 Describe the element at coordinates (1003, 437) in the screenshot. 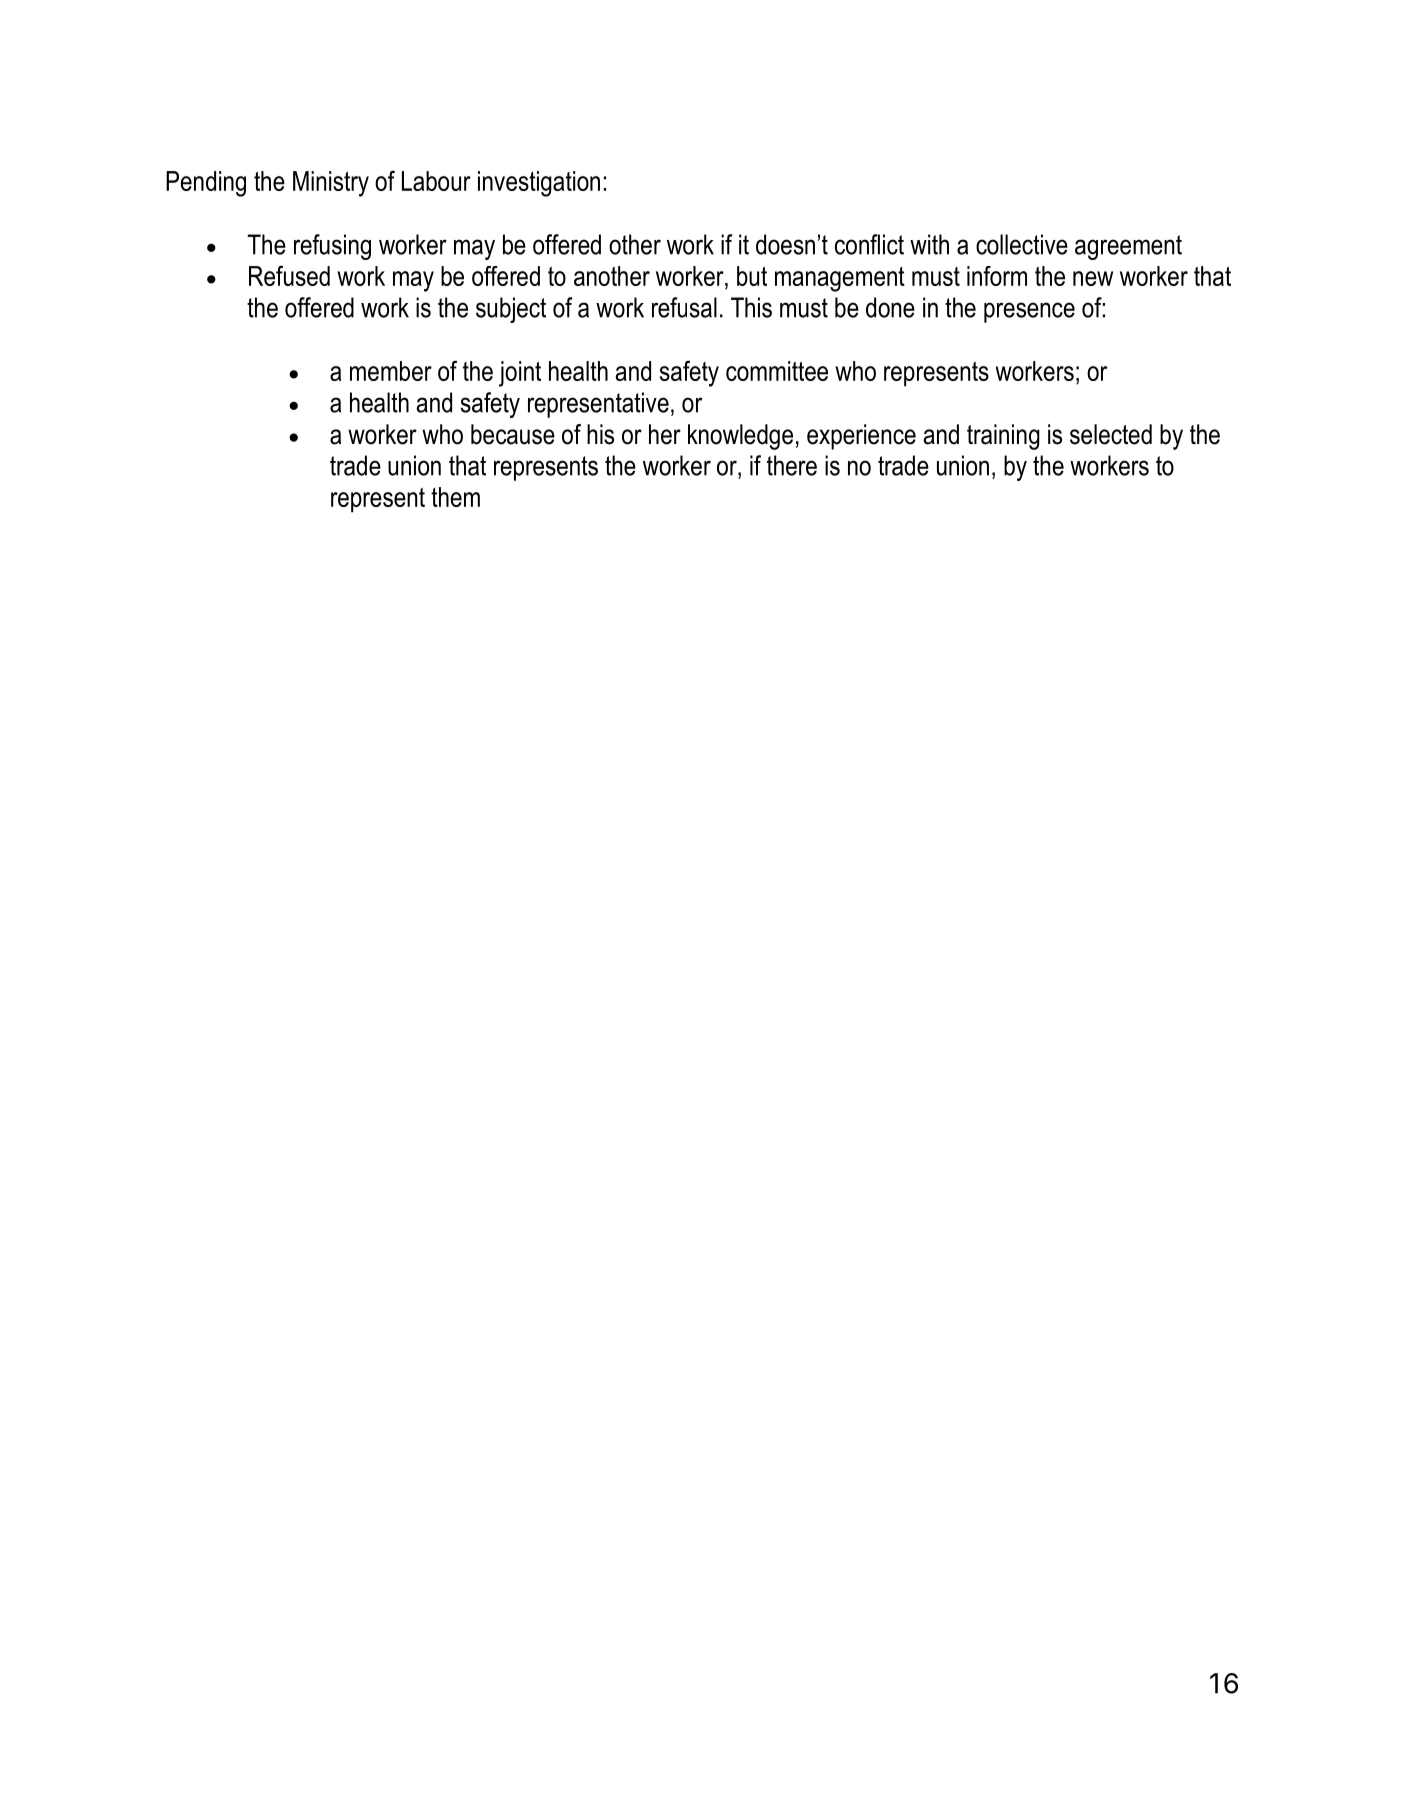

I see `training` at that location.
